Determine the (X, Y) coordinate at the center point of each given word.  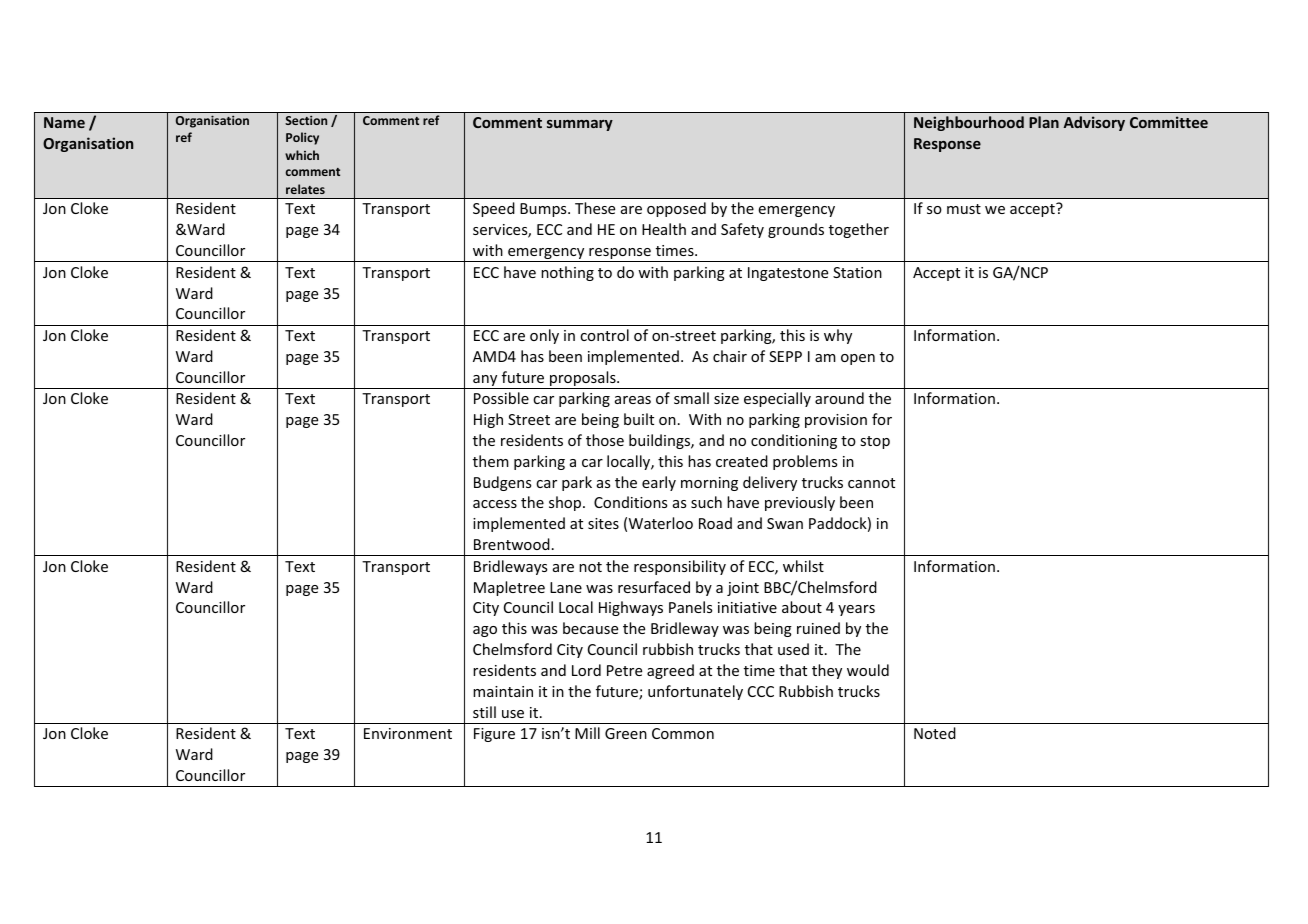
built (639, 419)
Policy (302, 138)
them (491, 461)
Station (857, 272)
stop (875, 442)
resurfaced (654, 587)
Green (626, 733)
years (856, 610)
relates (305, 189)
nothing (567, 273)
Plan (1044, 122)
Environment (408, 733)
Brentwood (512, 544)
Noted (935, 733)
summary (580, 125)
